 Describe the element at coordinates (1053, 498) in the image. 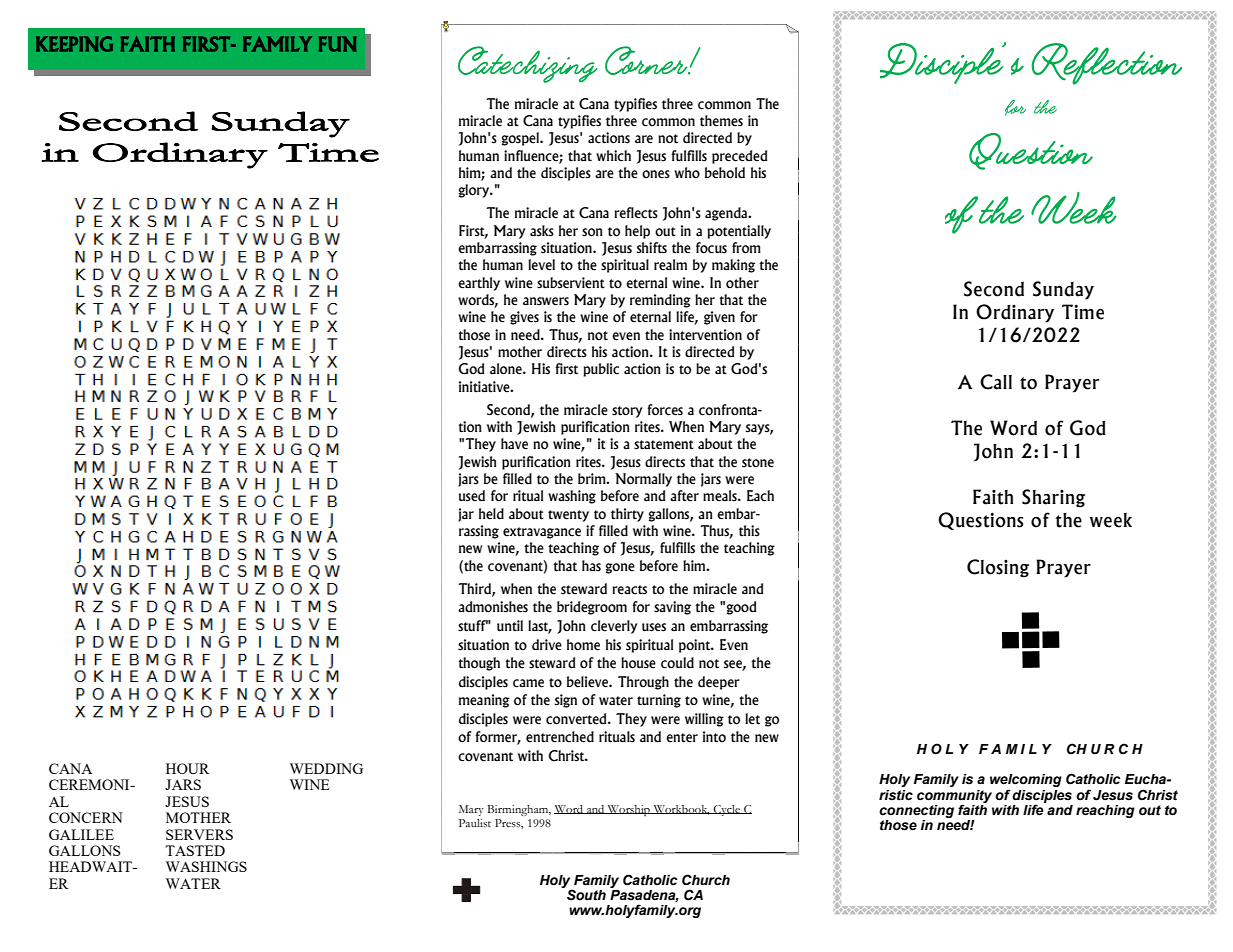

I see `Sharing` at that location.
